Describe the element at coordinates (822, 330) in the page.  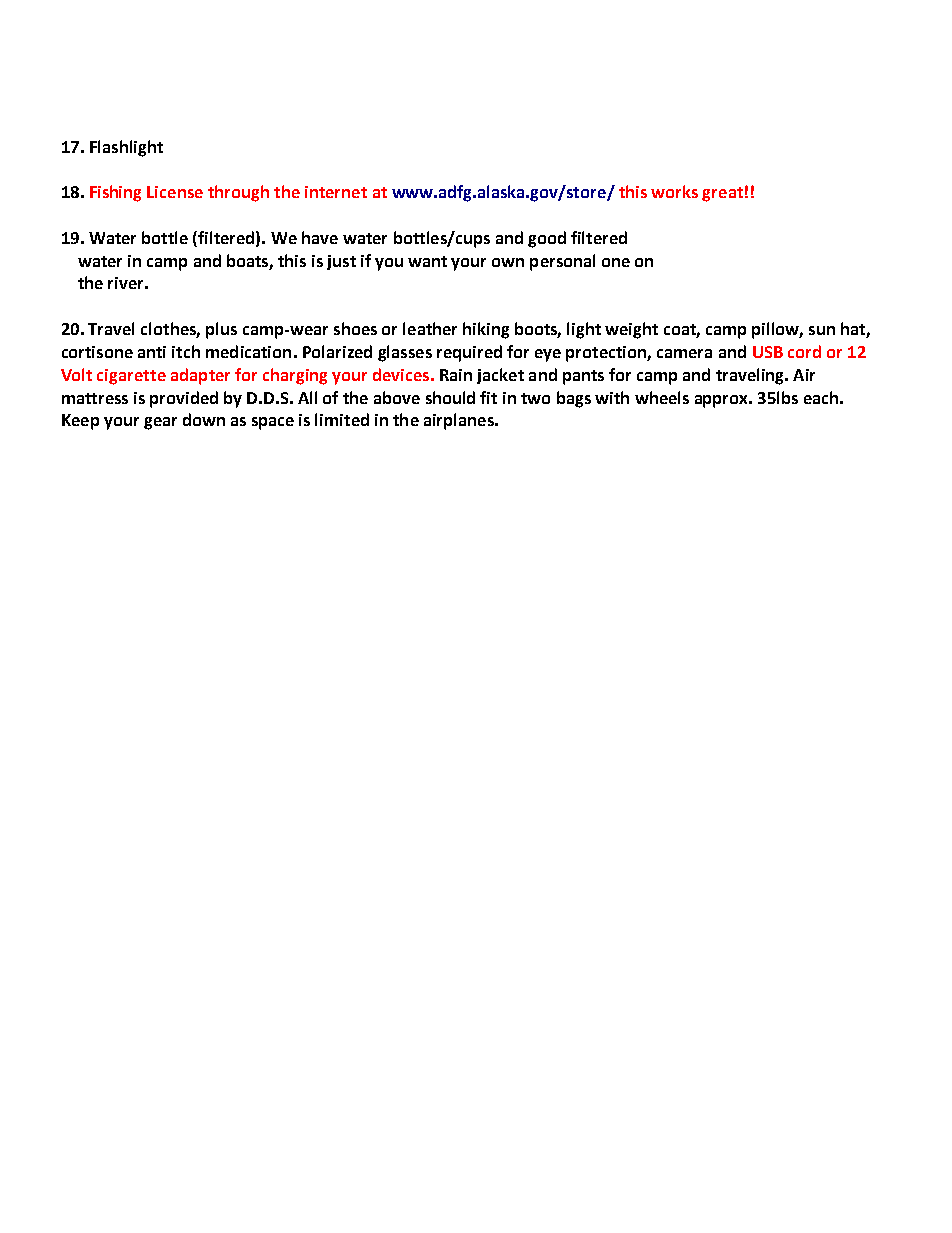
I see `sun` at that location.
